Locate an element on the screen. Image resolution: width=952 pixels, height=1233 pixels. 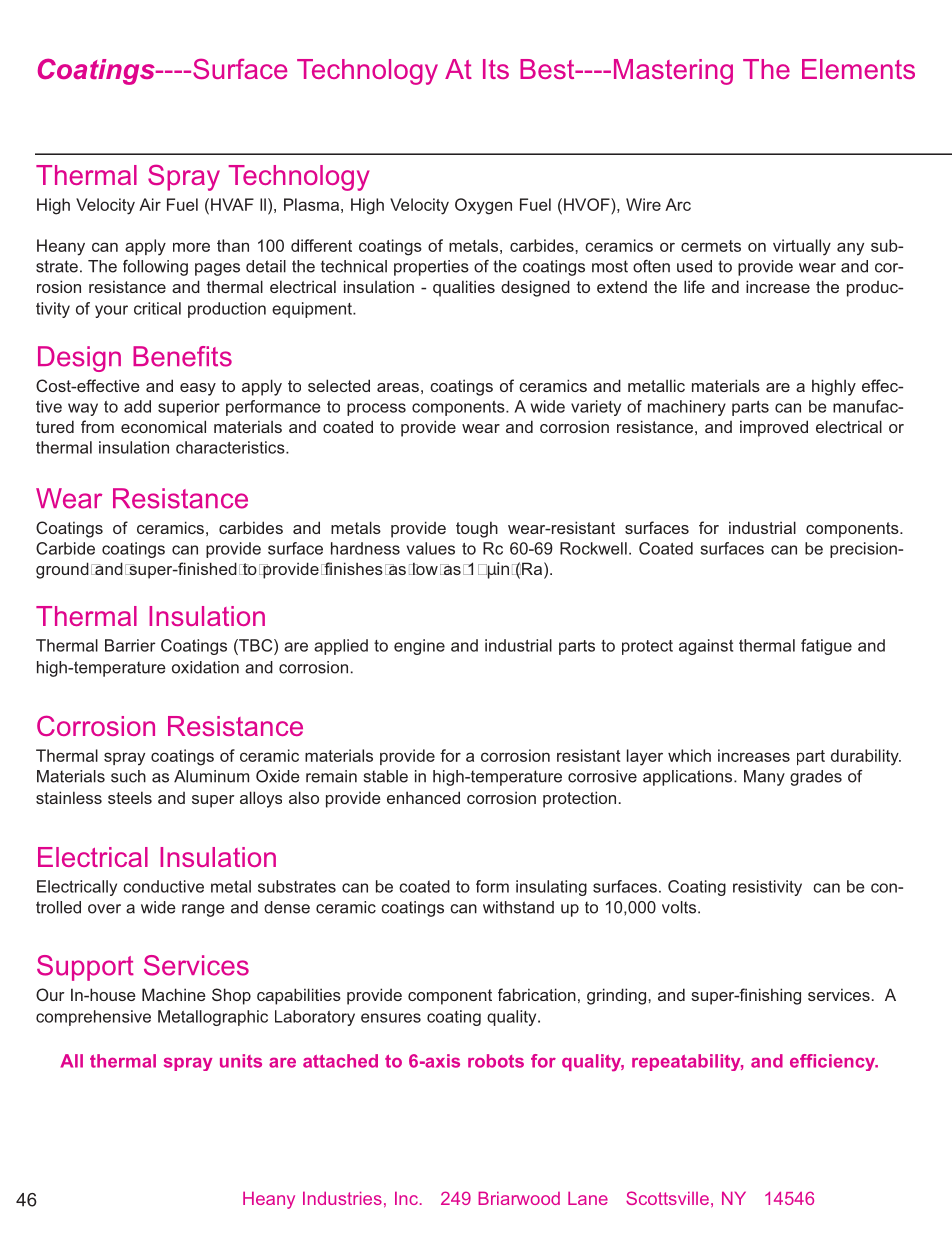
Oxygen is located at coordinates (483, 206).
